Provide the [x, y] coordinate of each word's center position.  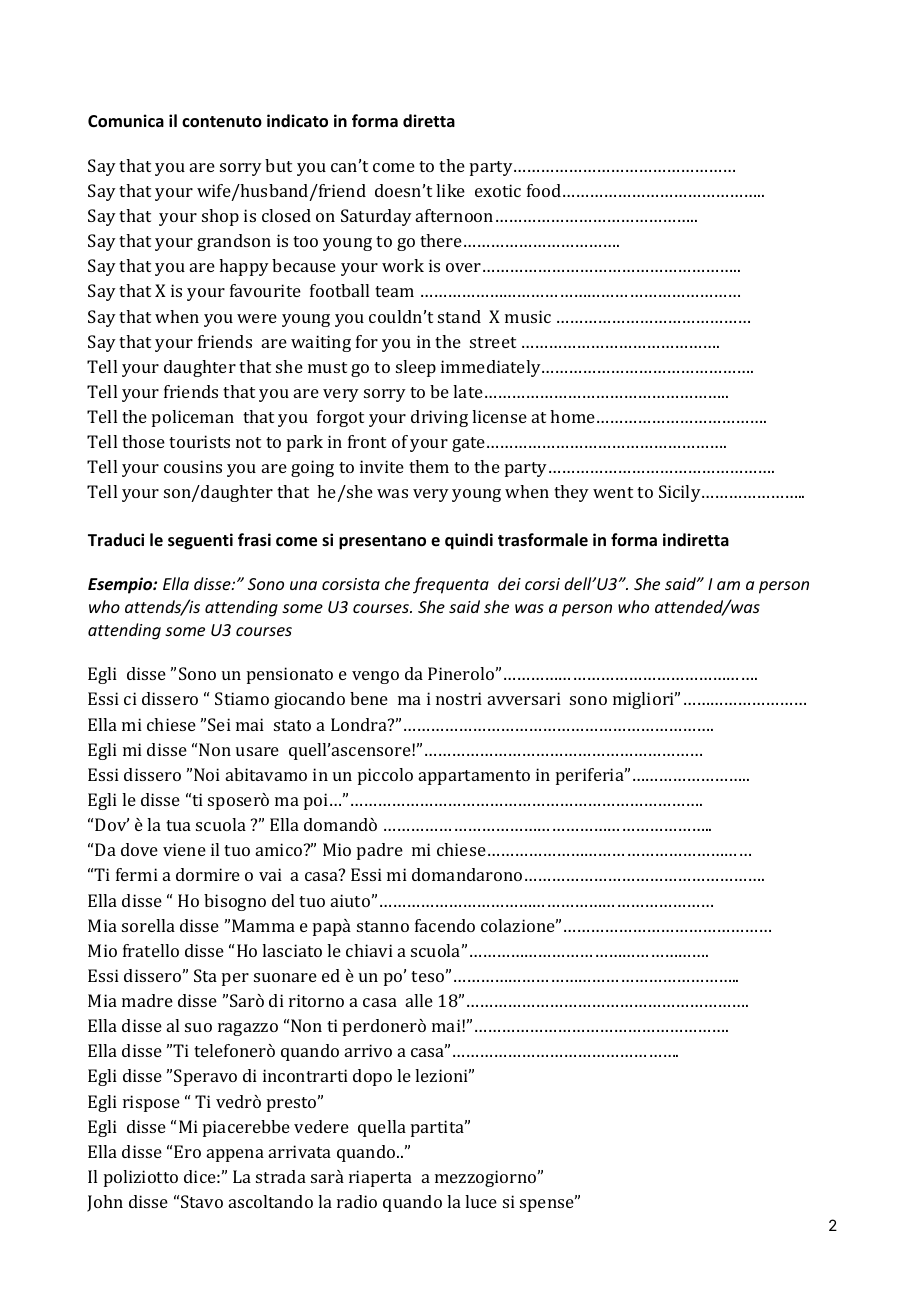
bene [369, 698]
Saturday [376, 217]
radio [357, 1201]
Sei [219, 724]
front [367, 441]
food [545, 190]
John [105, 1203]
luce [481, 1201]
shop [220, 217]
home [572, 416]
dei [509, 583]
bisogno [235, 902]
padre [380, 851]
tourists [199, 441]
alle [419, 1000]
